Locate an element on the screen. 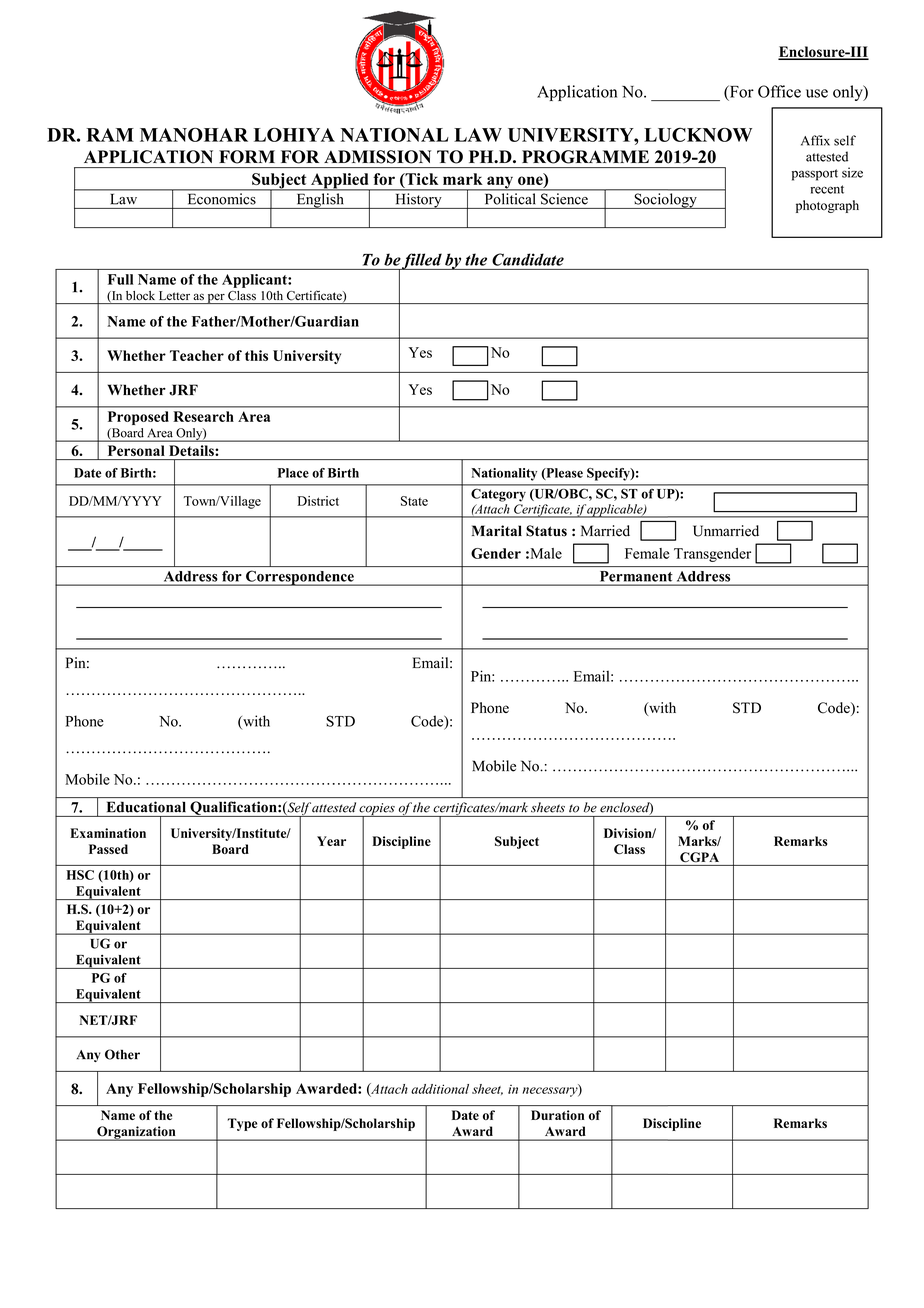  Research is located at coordinates (203, 416).
